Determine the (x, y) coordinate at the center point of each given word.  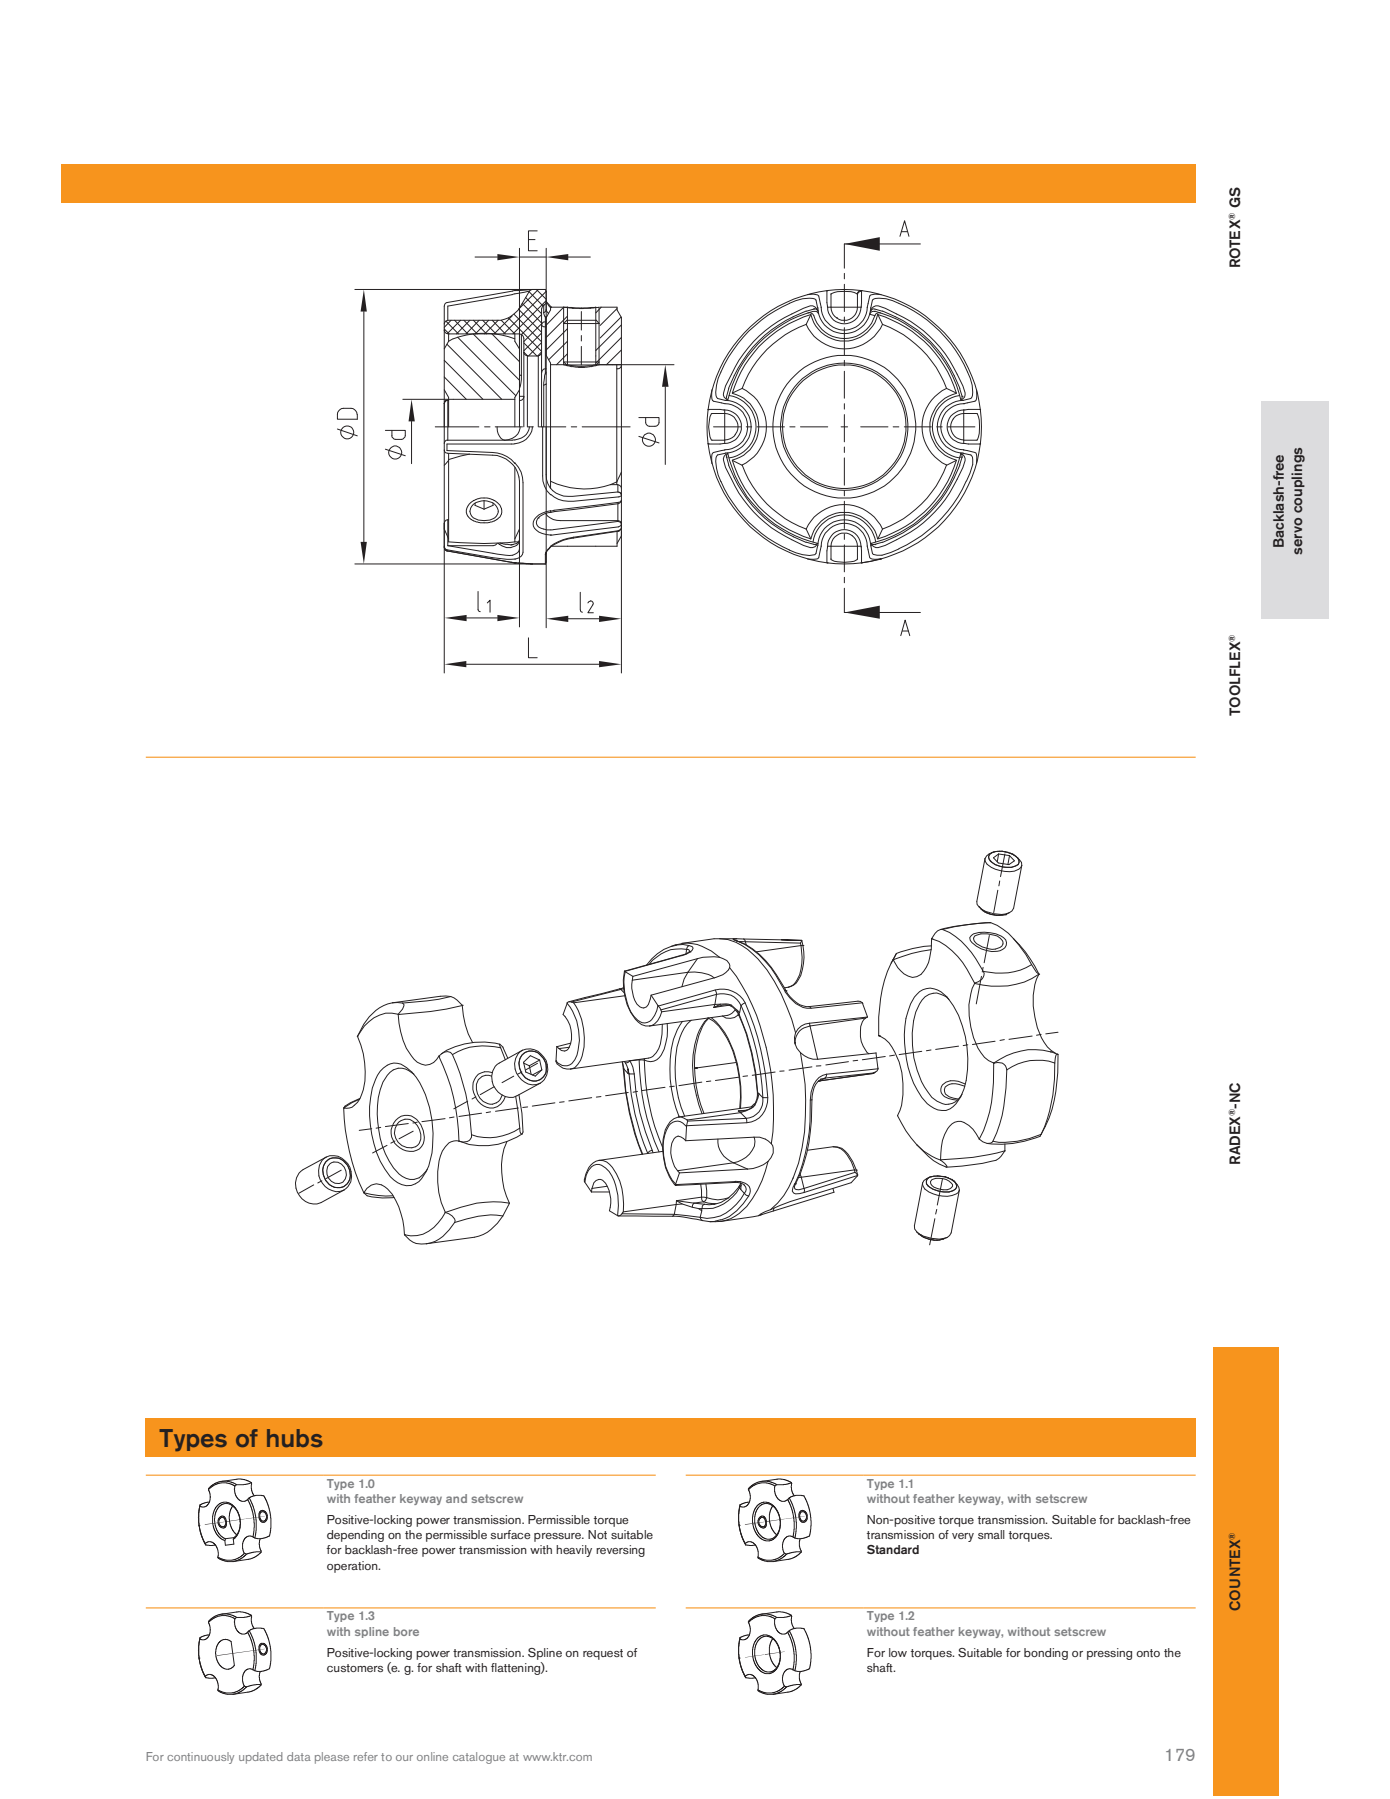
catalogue (479, 1758)
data (299, 1756)
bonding (1046, 1654)
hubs (294, 1438)
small (991, 1534)
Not (597, 1534)
